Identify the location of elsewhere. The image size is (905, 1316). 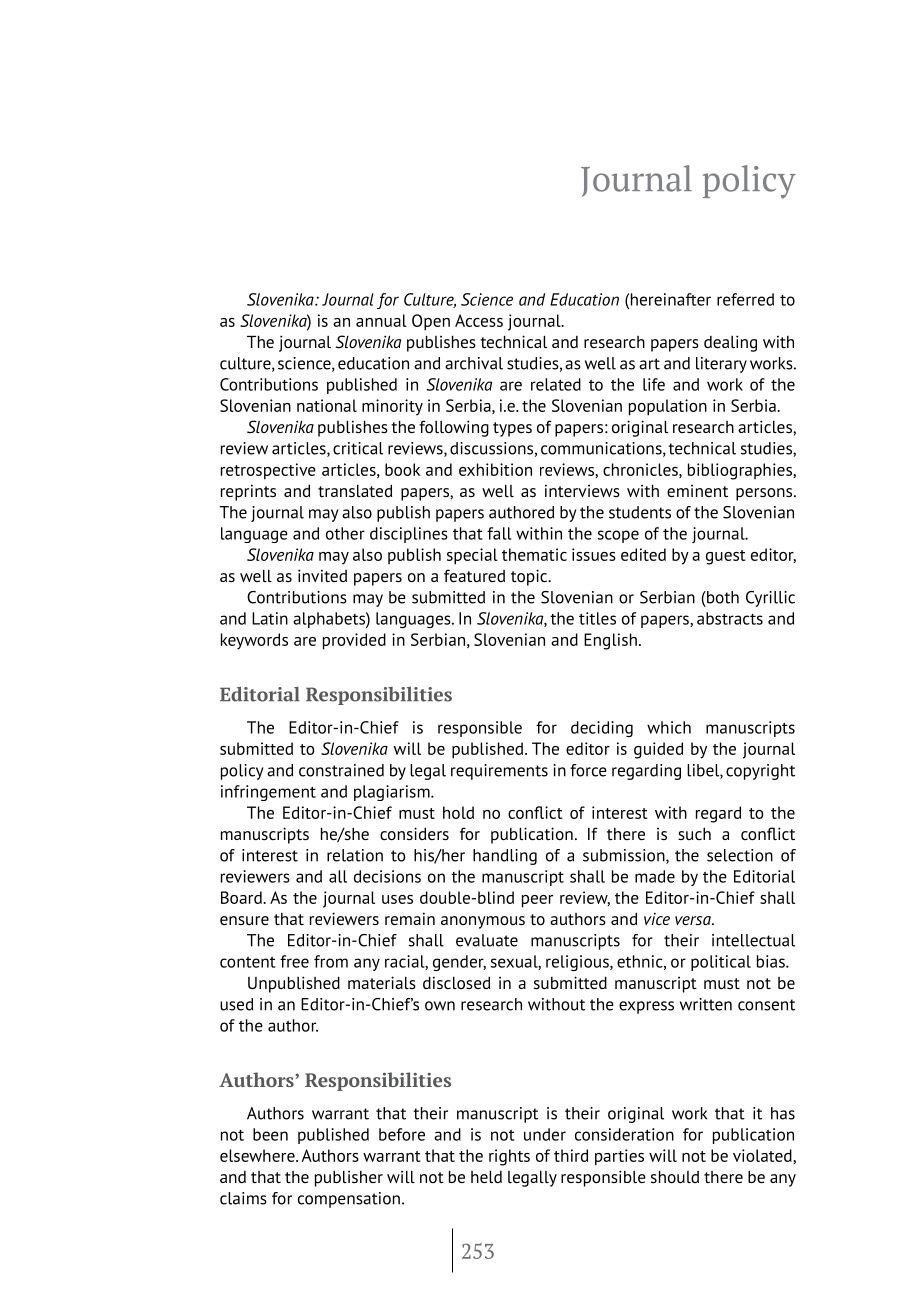
(258, 1155).
